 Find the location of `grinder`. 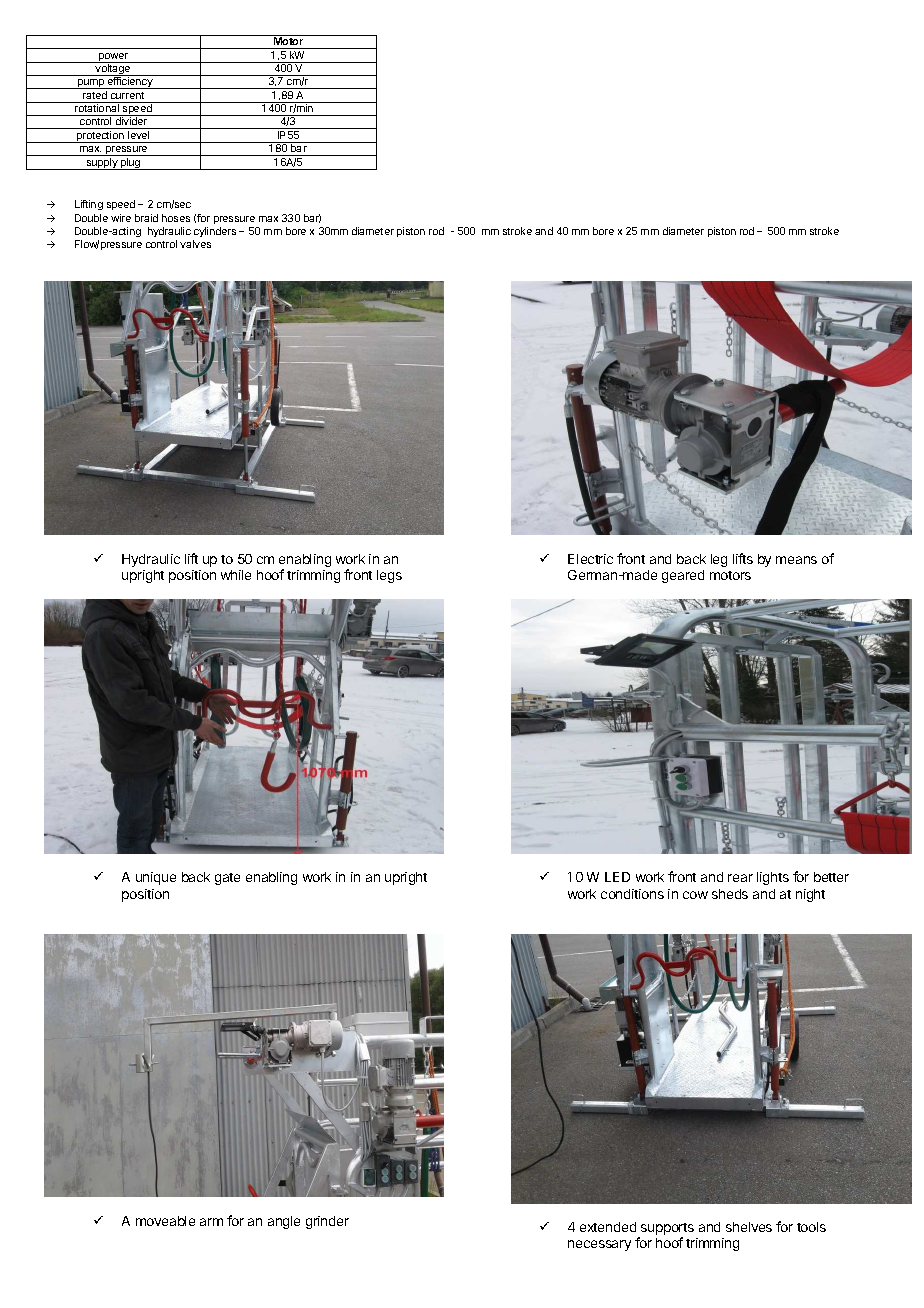

grinder is located at coordinates (327, 1222).
